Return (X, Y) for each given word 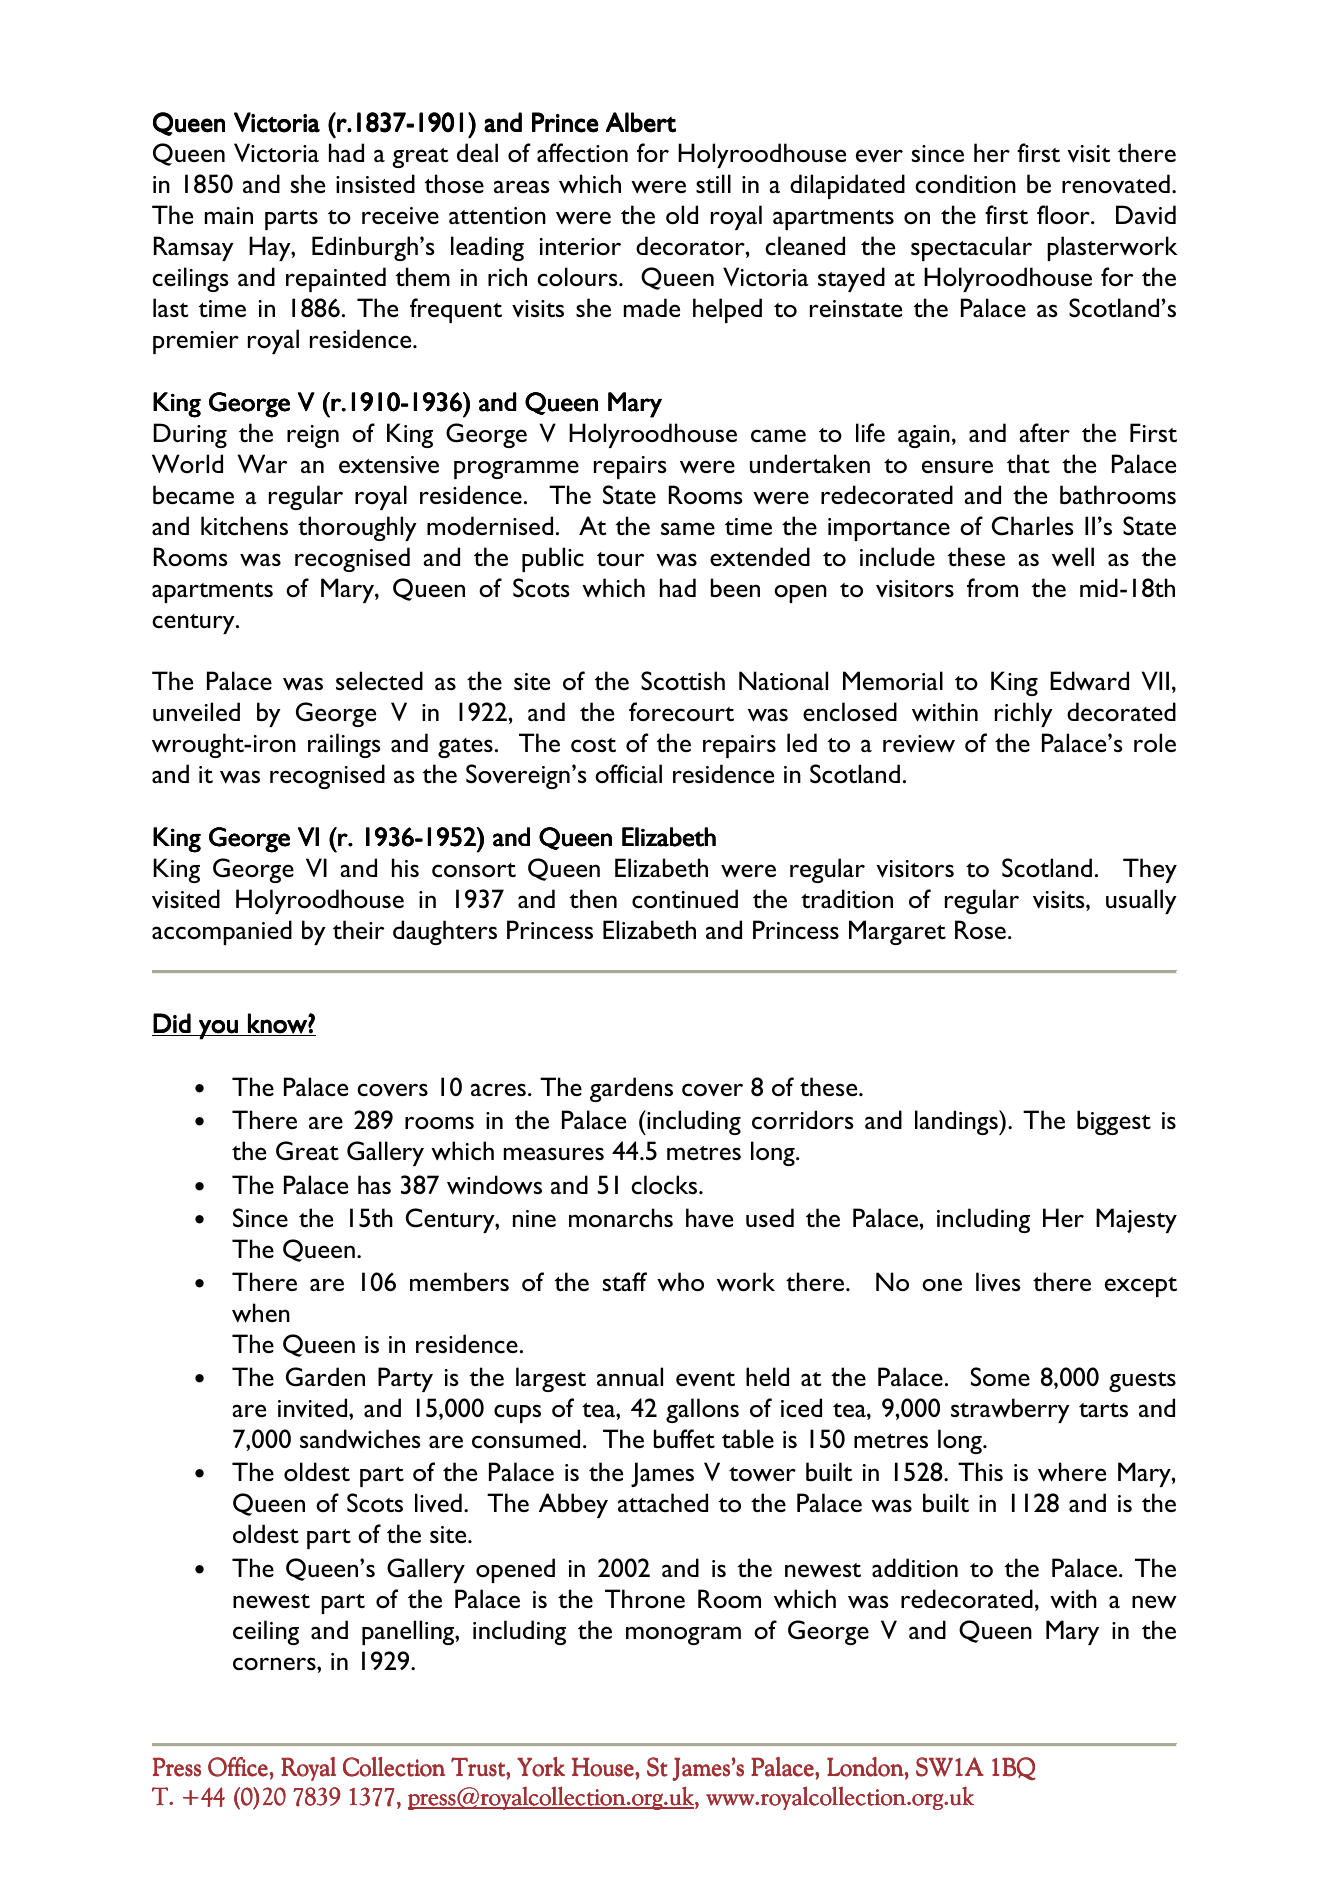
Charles (1032, 526)
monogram (683, 1635)
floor (1064, 215)
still (713, 183)
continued (685, 899)
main (229, 215)
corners (275, 1663)
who (680, 1282)
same (688, 528)
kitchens (244, 526)
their (358, 929)
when (261, 1312)
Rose (980, 930)
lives (998, 1281)
